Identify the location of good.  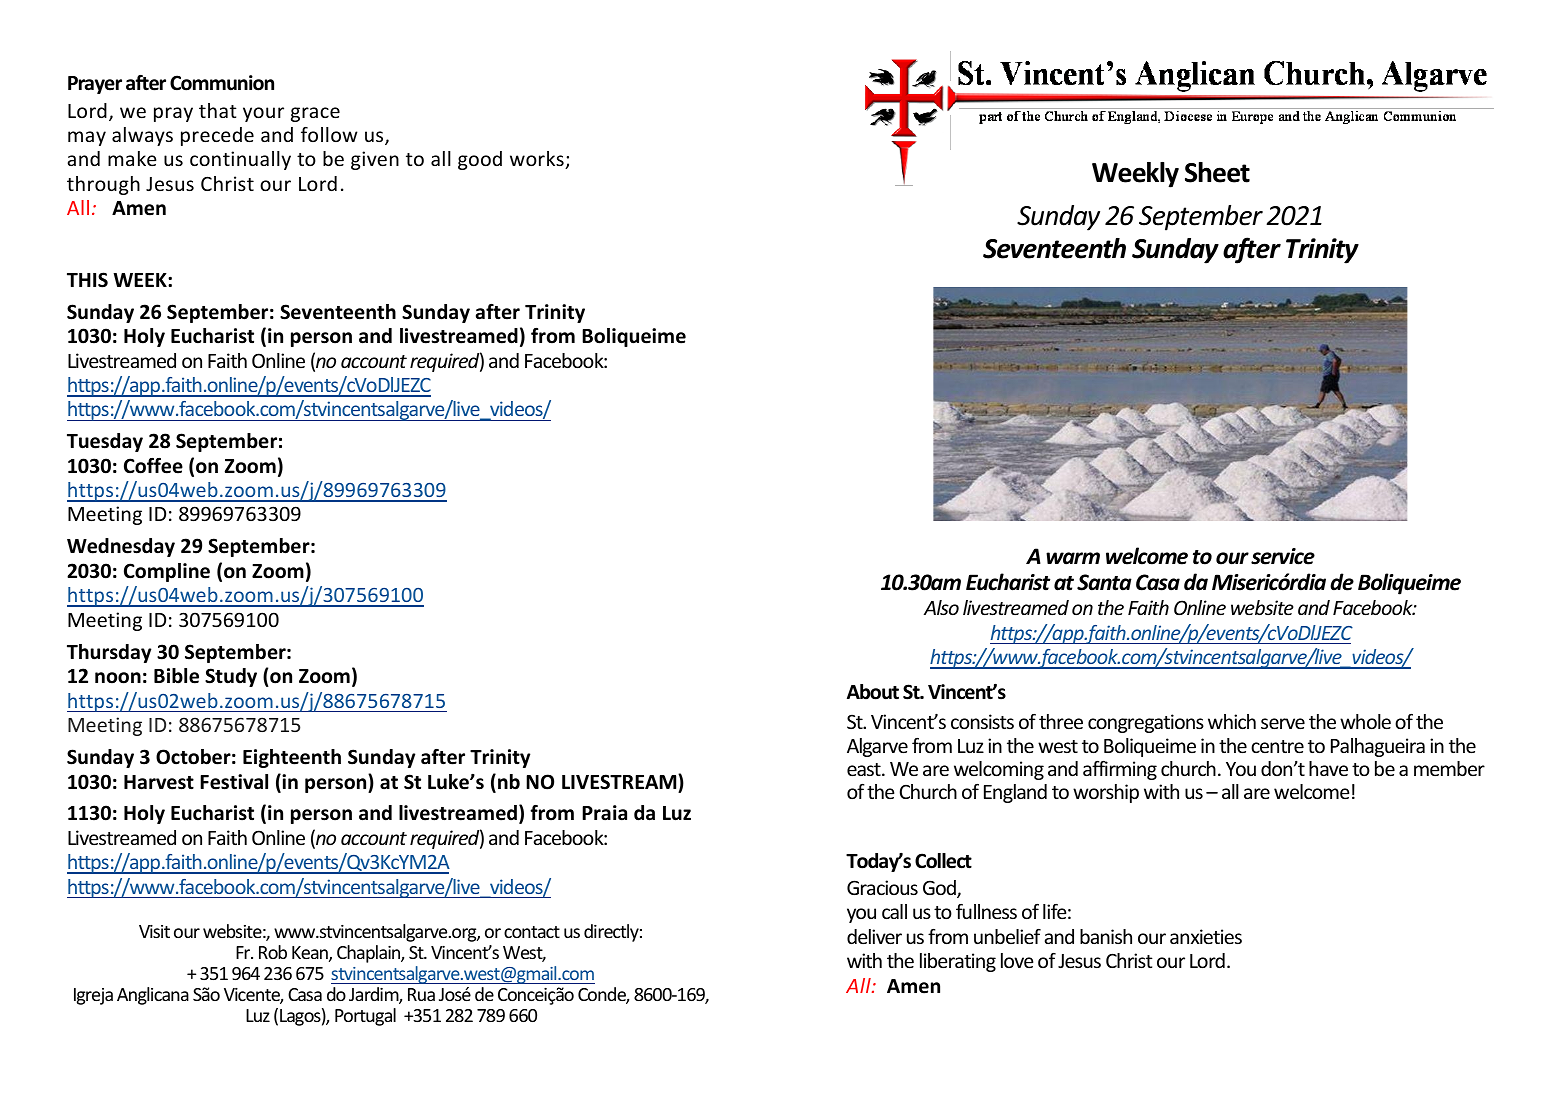
(480, 160).
